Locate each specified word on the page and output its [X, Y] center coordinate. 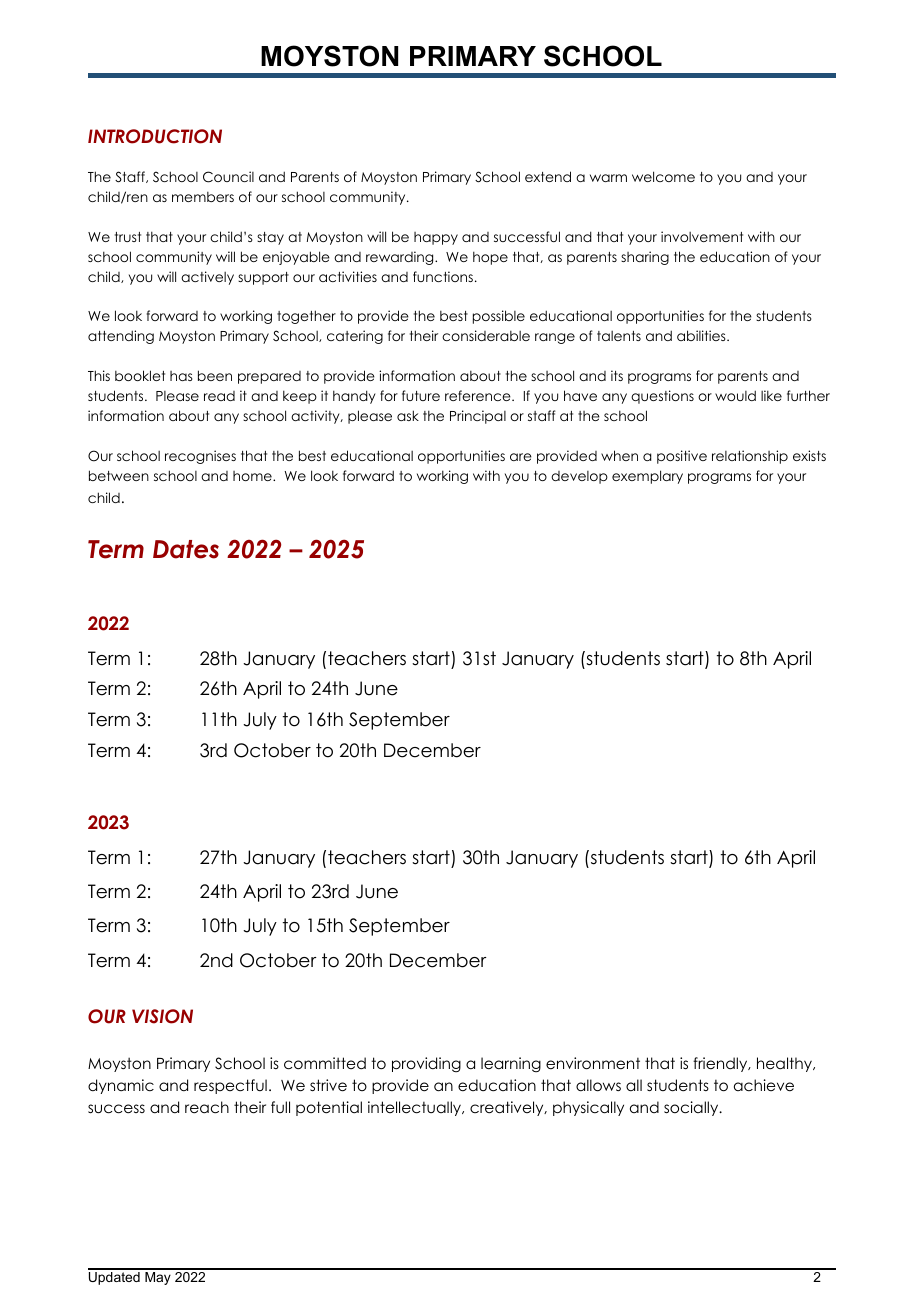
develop [579, 477]
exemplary [647, 477]
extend [548, 176]
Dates [186, 549]
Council [228, 177]
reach [207, 1107]
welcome [663, 176]
